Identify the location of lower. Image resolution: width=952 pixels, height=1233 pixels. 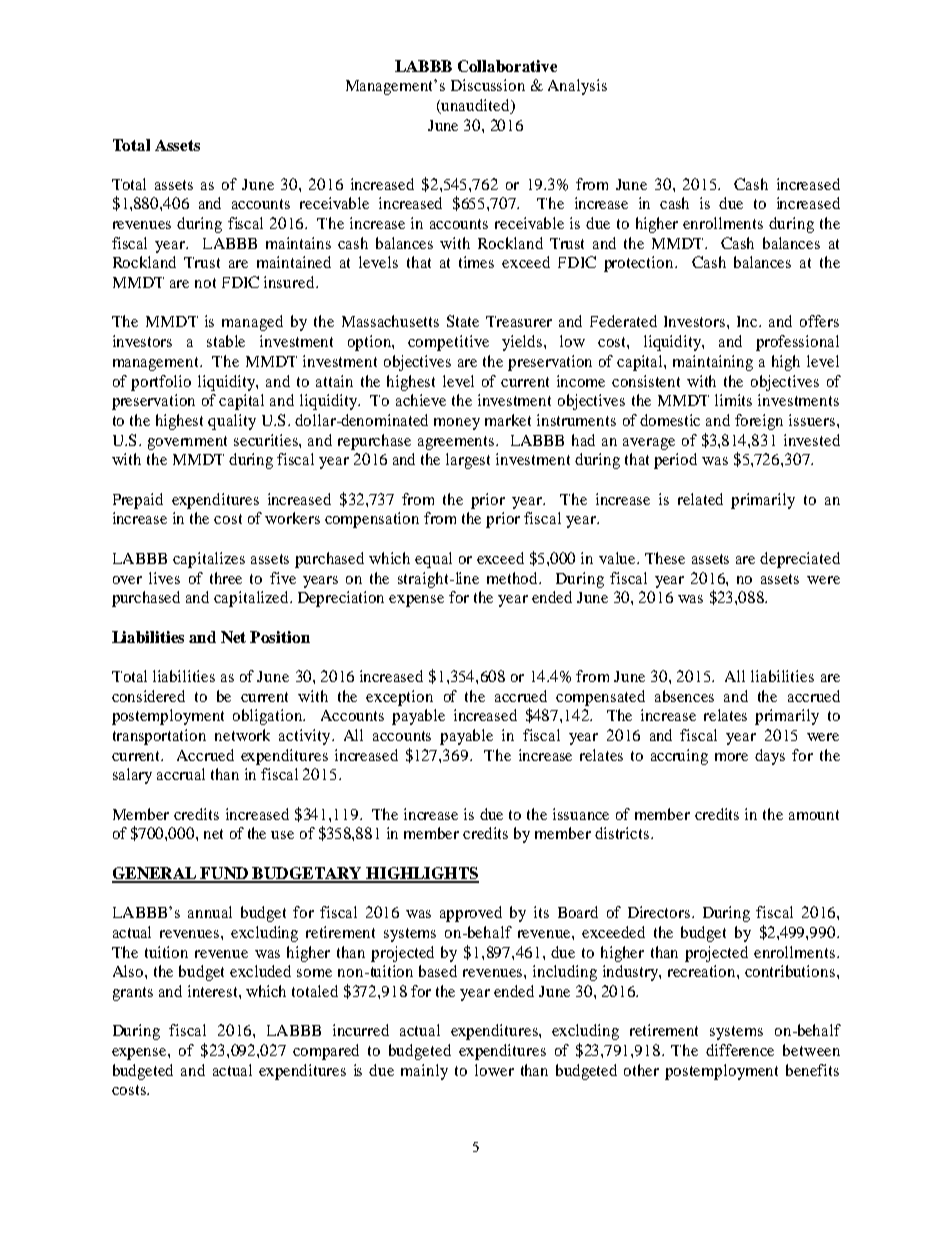
(494, 1070).
